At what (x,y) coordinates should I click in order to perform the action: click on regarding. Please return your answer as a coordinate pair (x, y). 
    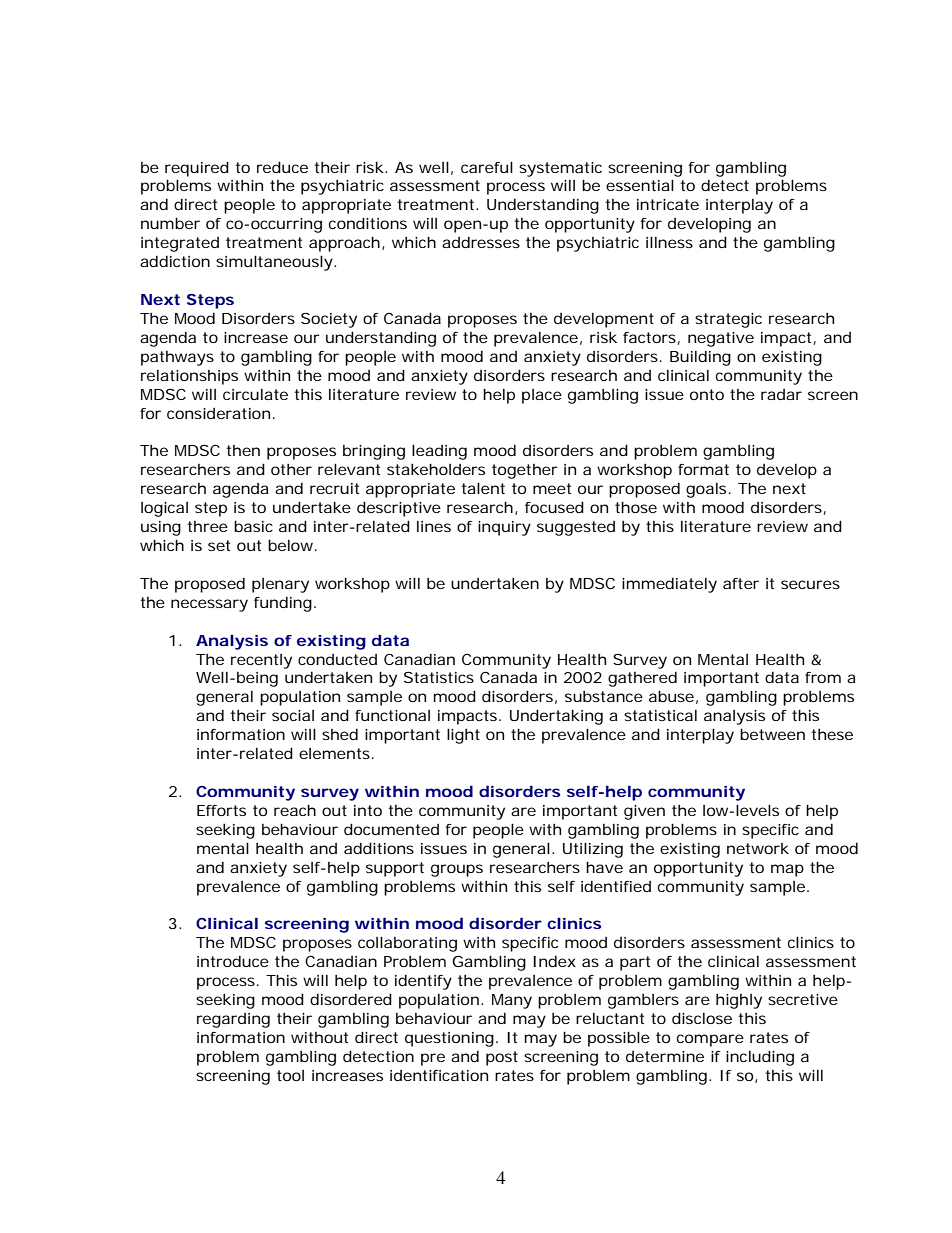
    Looking at the image, I should click on (233, 1020).
